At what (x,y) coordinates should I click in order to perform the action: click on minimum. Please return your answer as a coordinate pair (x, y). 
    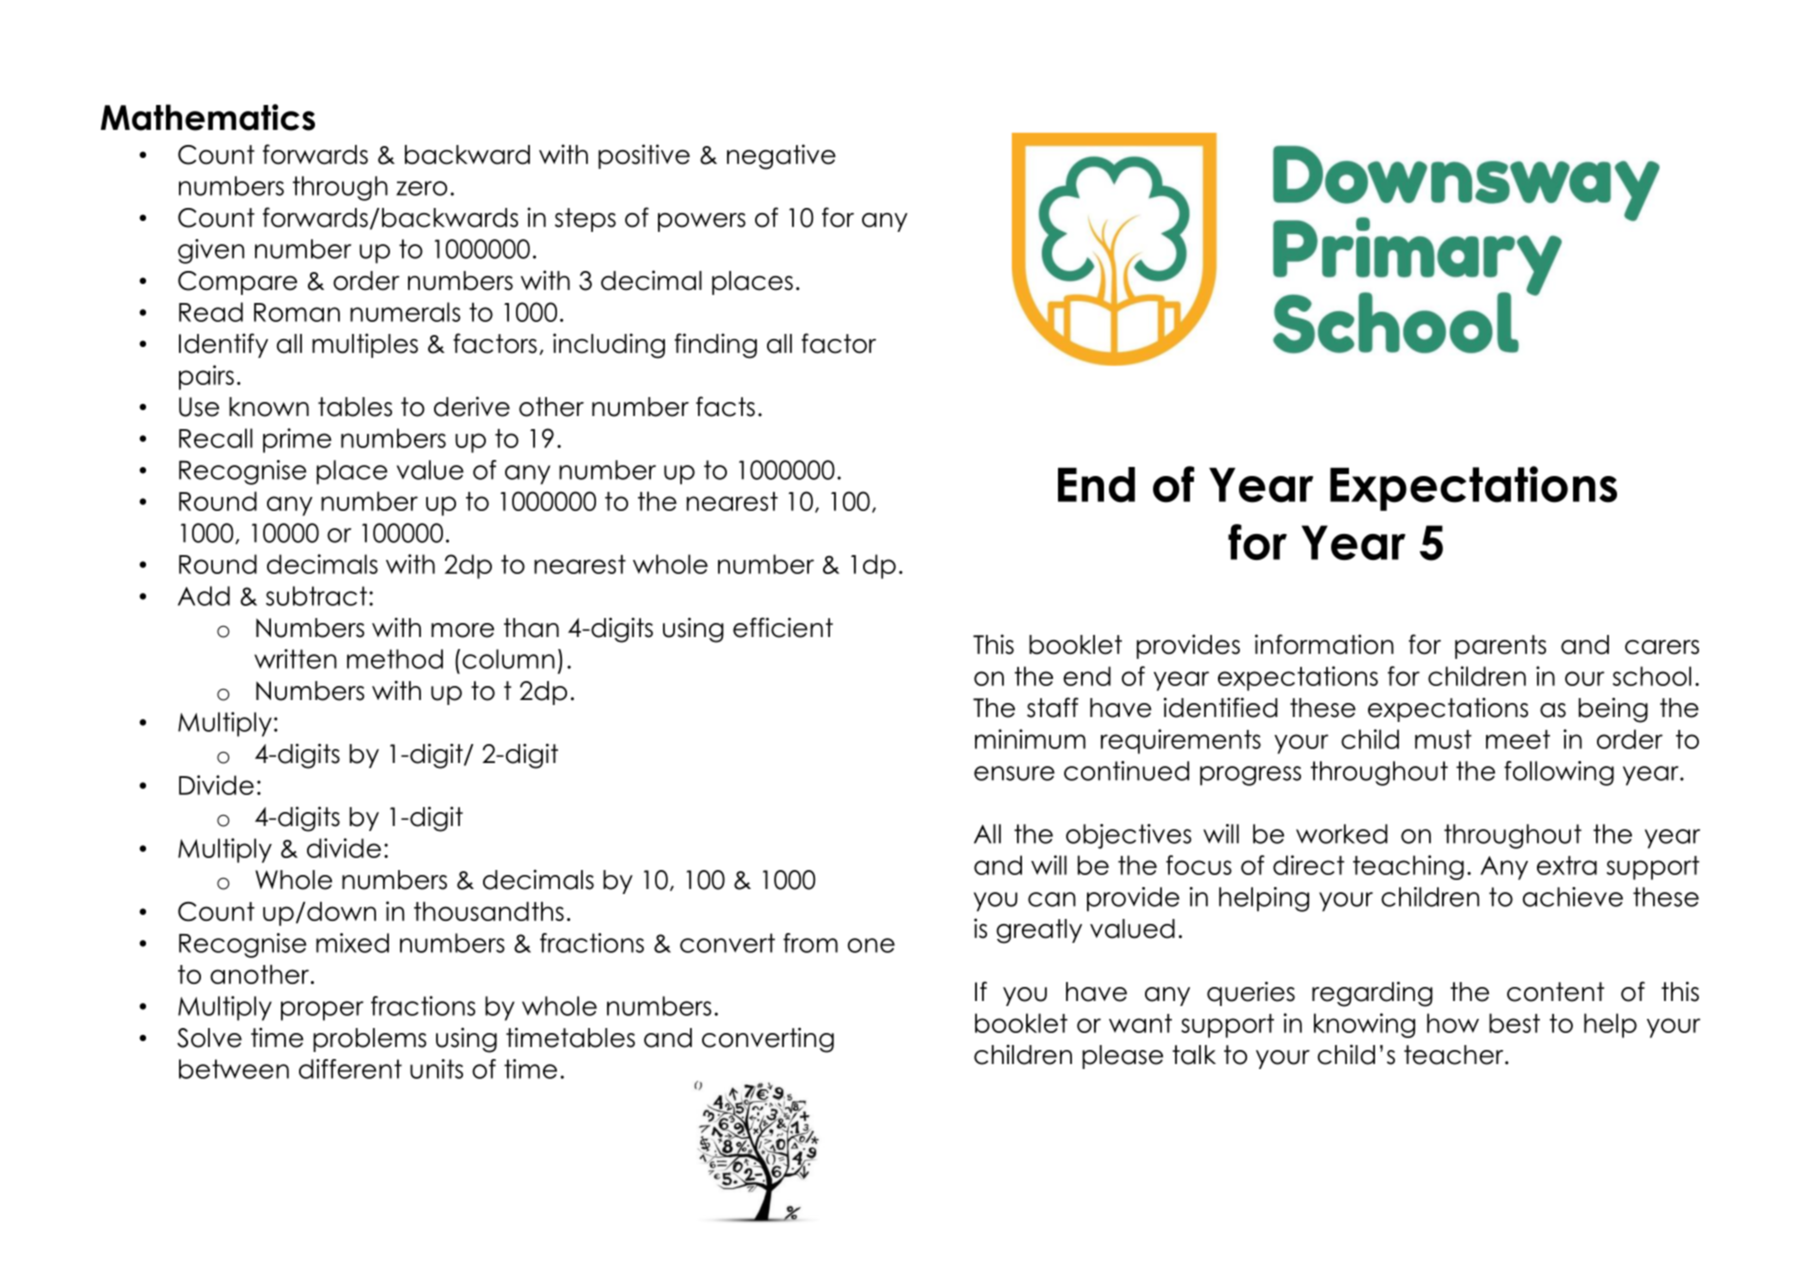
    Looking at the image, I should click on (1030, 739).
